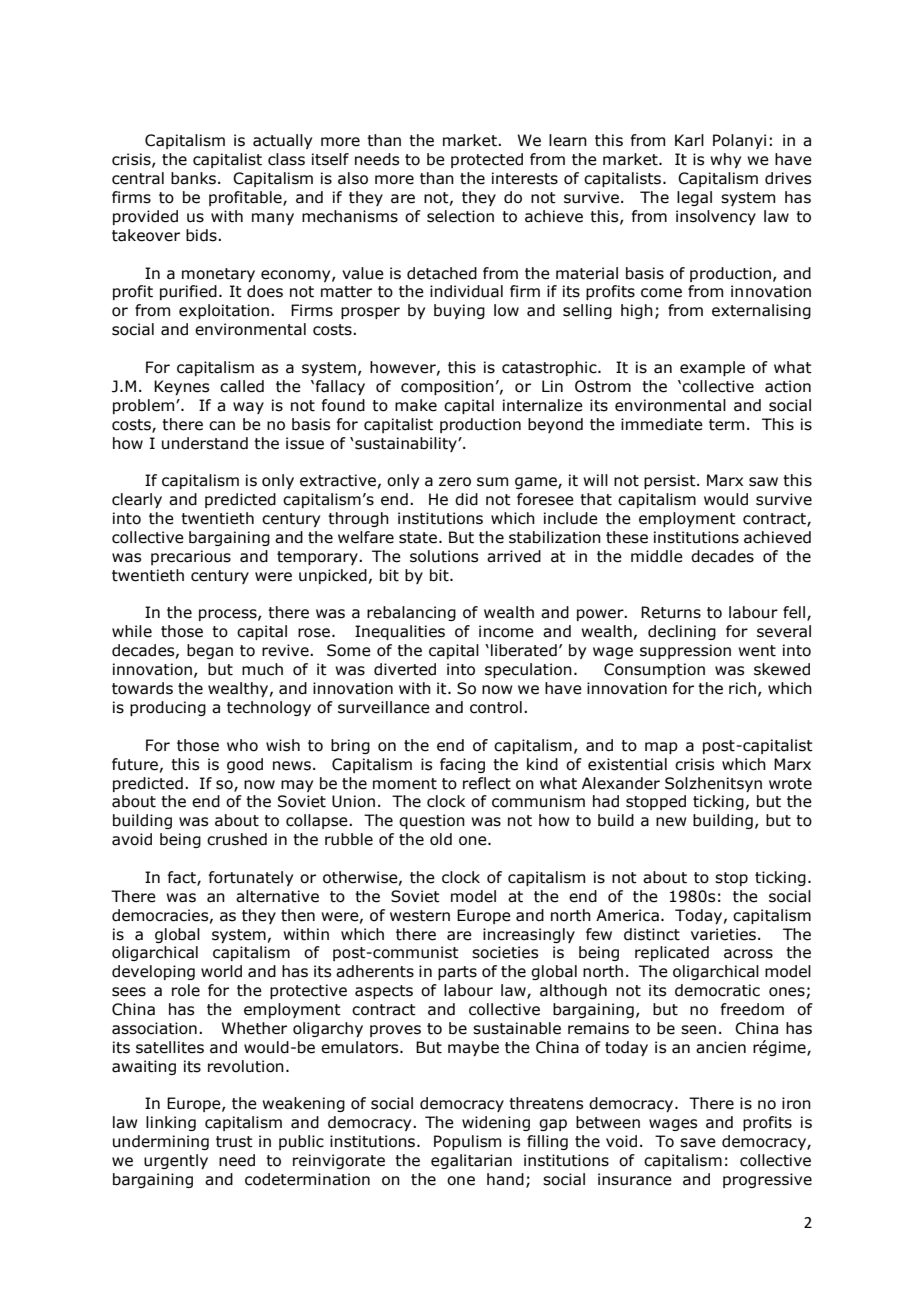 The image size is (924, 1308). What do you see at coordinates (182, 878) in the image?
I see `fact` at bounding box center [182, 878].
